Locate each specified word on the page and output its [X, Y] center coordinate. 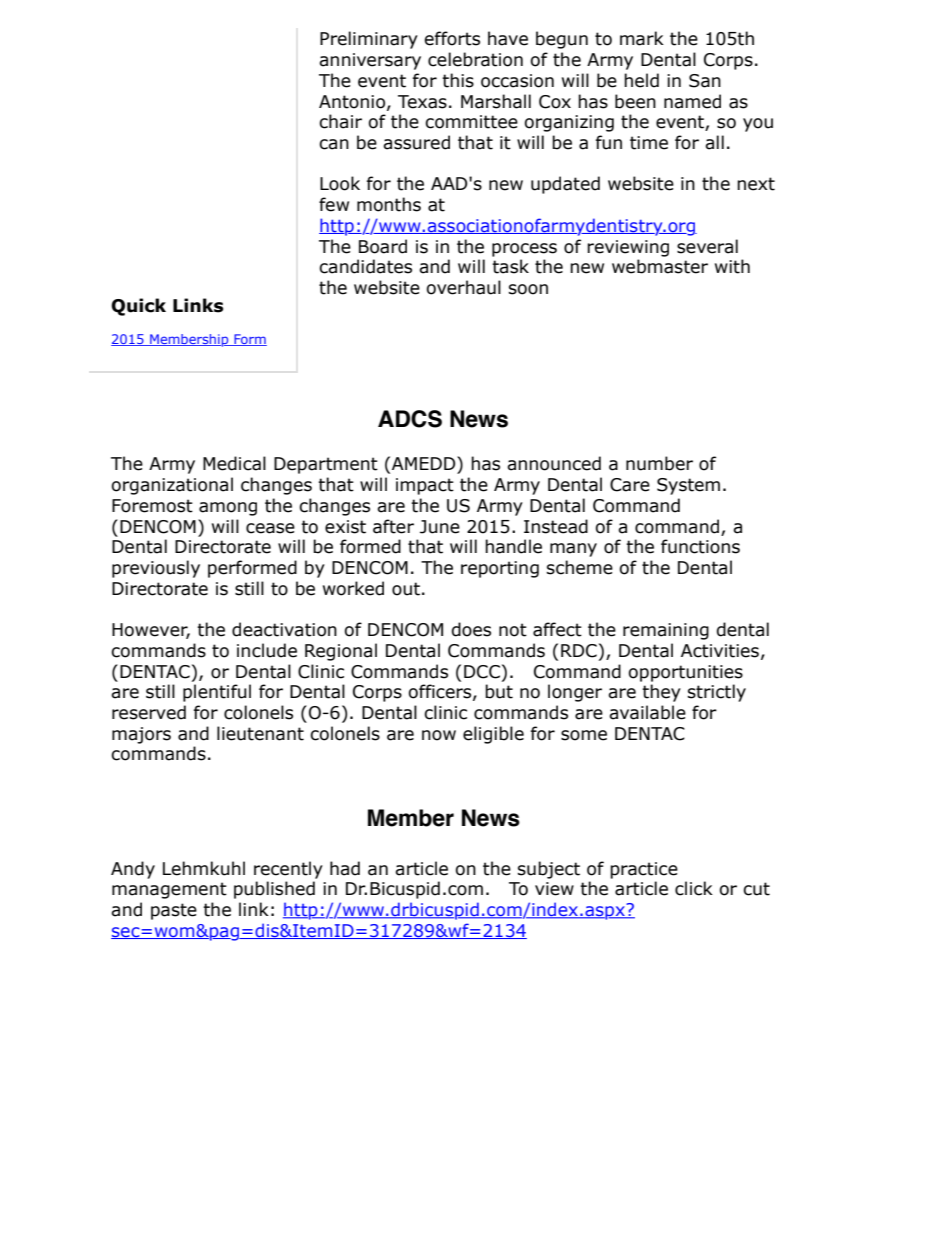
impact [425, 486]
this [458, 80]
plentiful [217, 693]
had [345, 868]
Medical [234, 463]
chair [340, 121]
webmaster [660, 266]
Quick [138, 307]
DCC [482, 672]
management [169, 890]
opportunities [685, 673]
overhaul [463, 287]
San [705, 81]
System [688, 486]
